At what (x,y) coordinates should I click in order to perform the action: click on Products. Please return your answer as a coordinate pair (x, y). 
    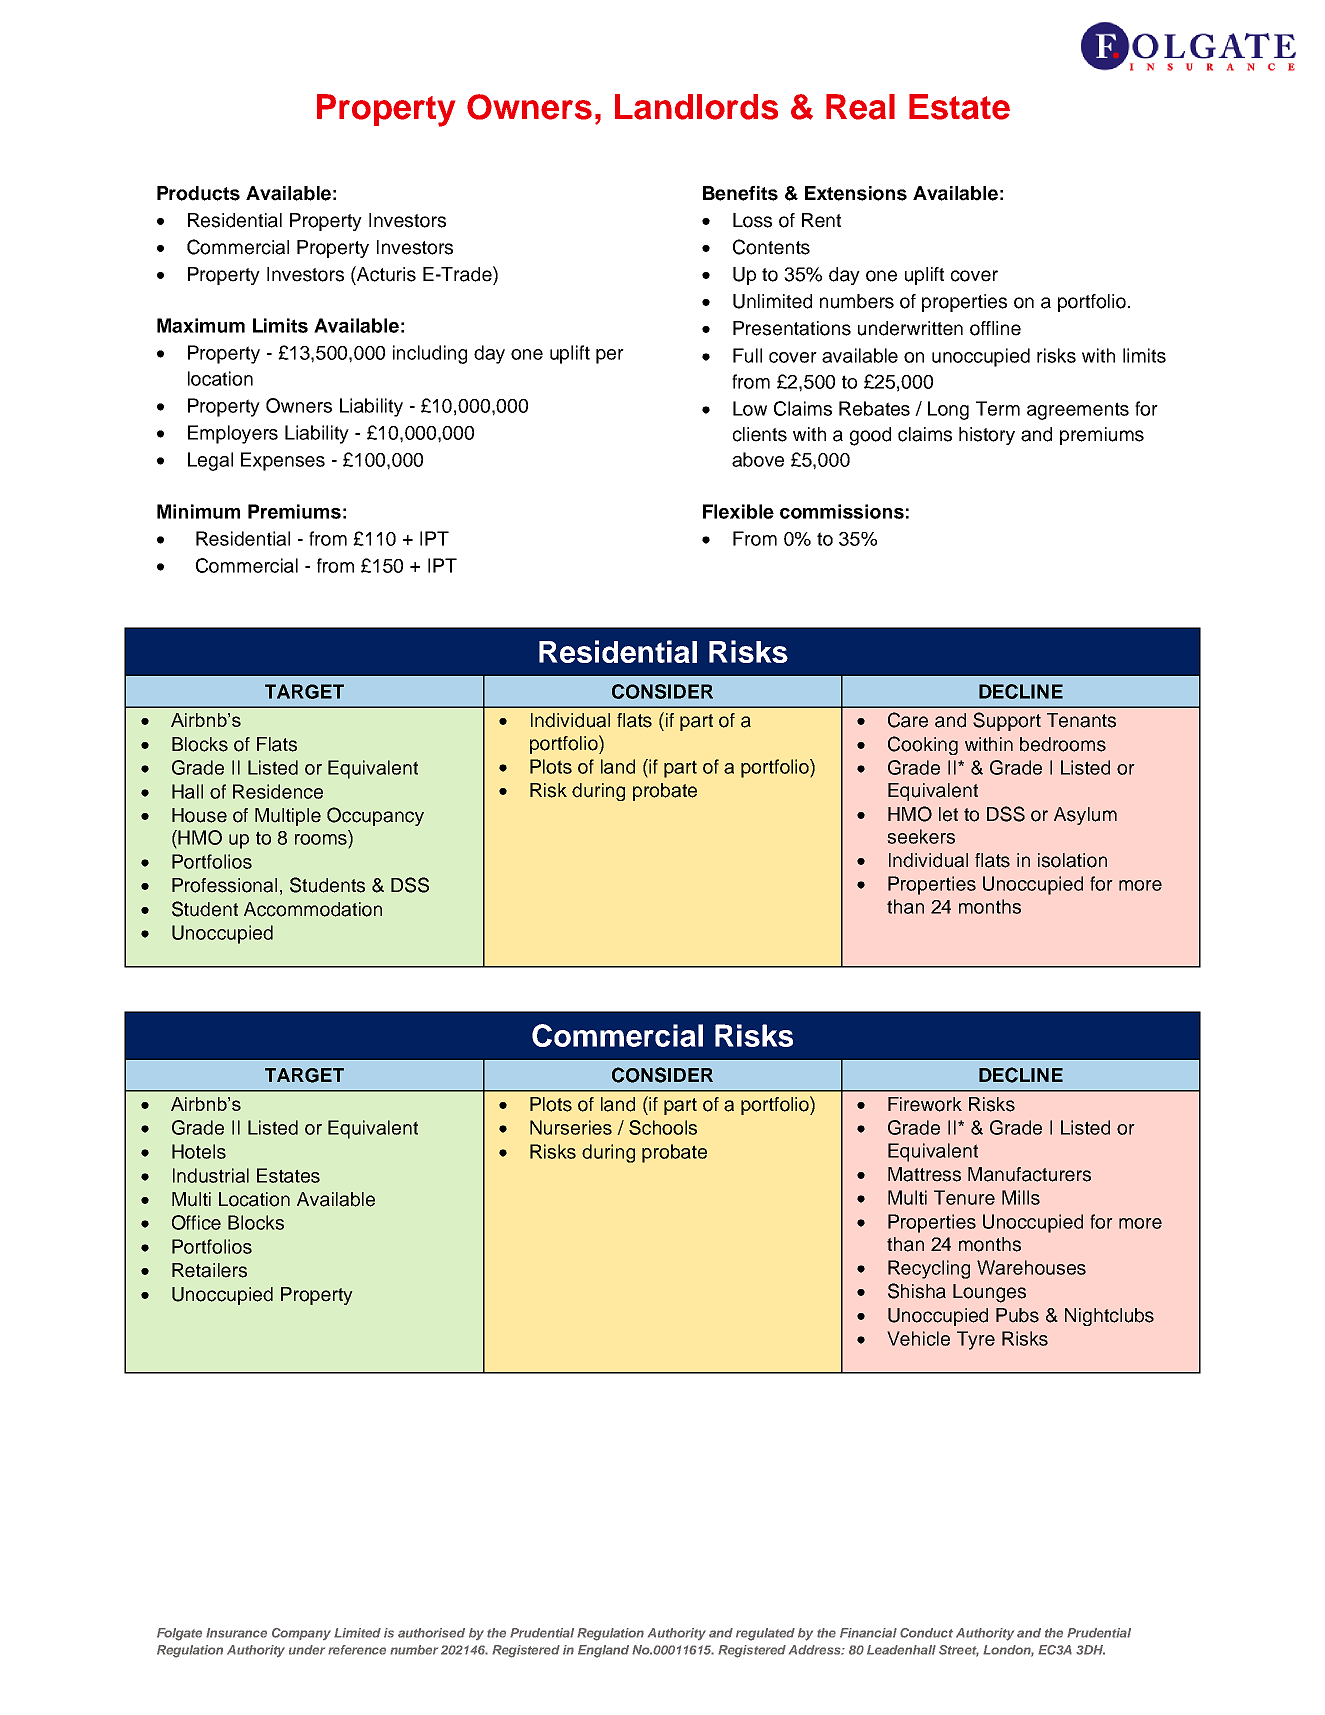
    Looking at the image, I should click on (198, 193).
